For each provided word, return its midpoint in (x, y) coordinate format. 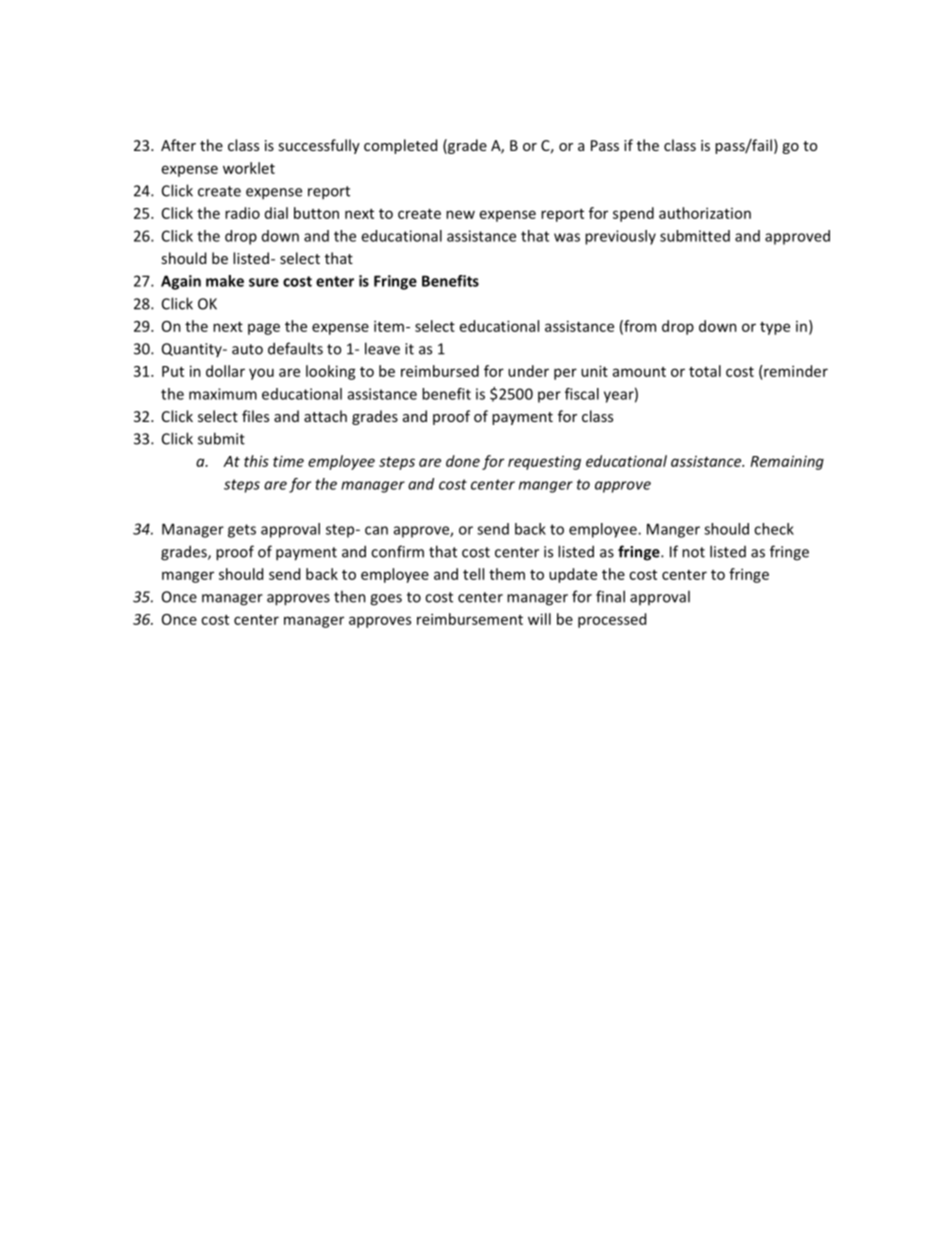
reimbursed (440, 371)
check (774, 529)
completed (400, 146)
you (261, 374)
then (350, 596)
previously (620, 237)
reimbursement (470, 619)
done (463, 461)
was (567, 237)
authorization (705, 213)
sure (264, 282)
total (705, 371)
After (178, 145)
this (256, 461)
